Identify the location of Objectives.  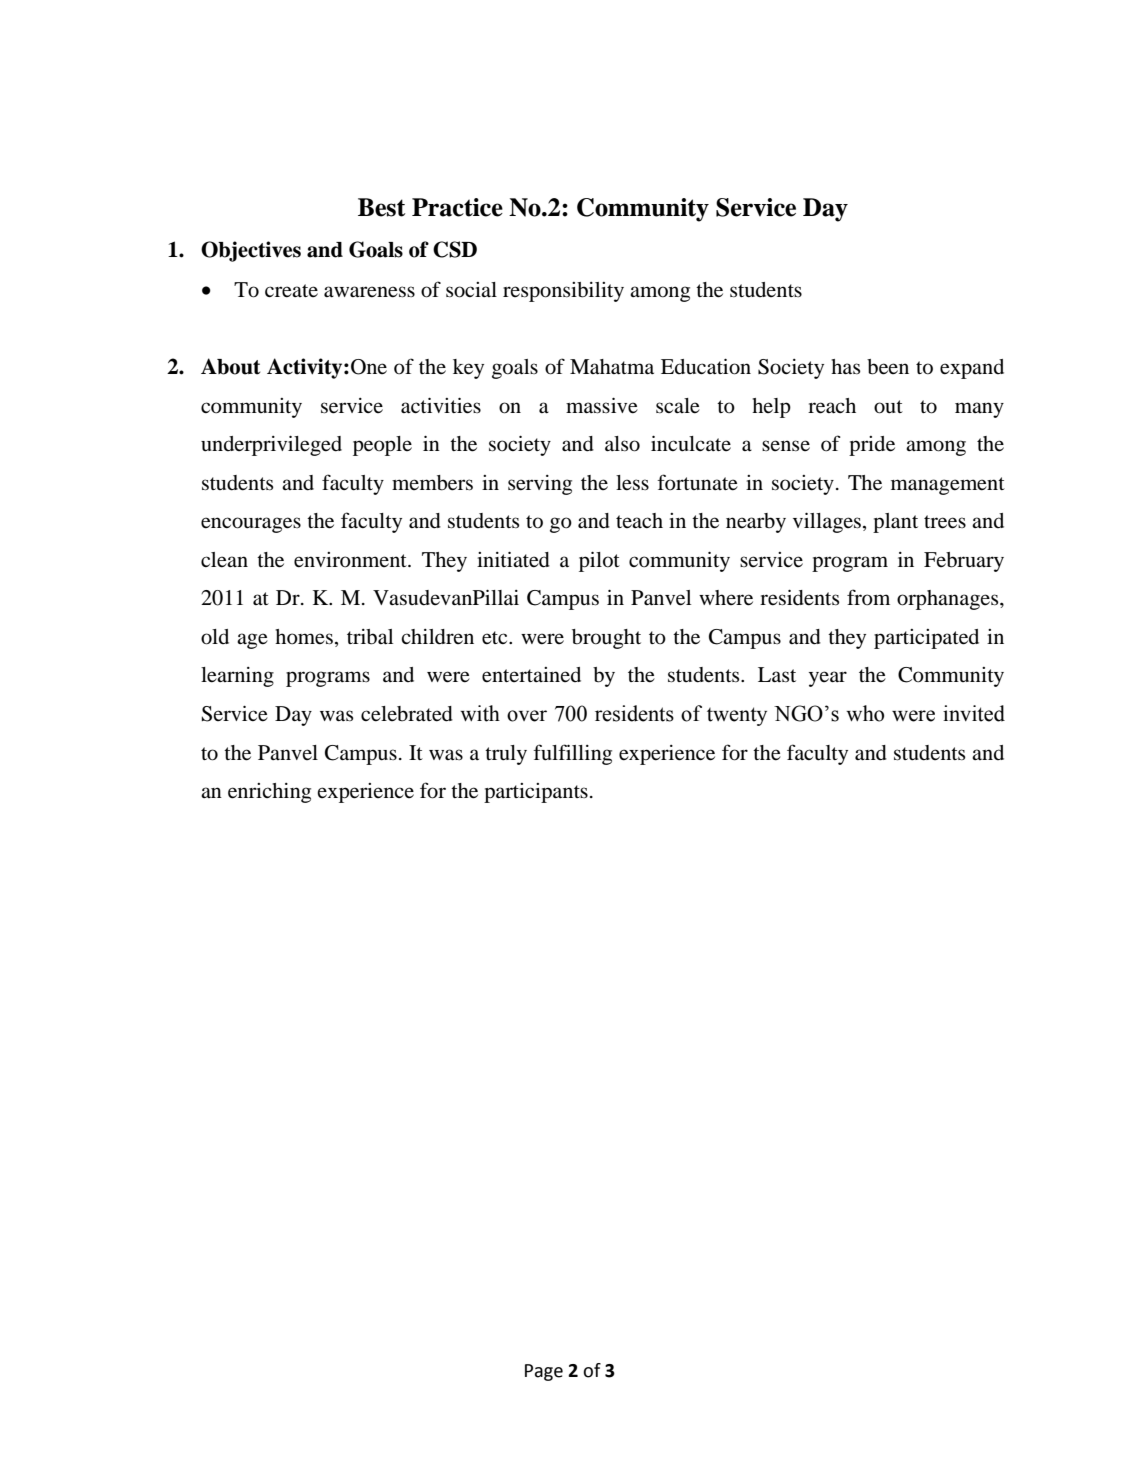
(251, 251).
